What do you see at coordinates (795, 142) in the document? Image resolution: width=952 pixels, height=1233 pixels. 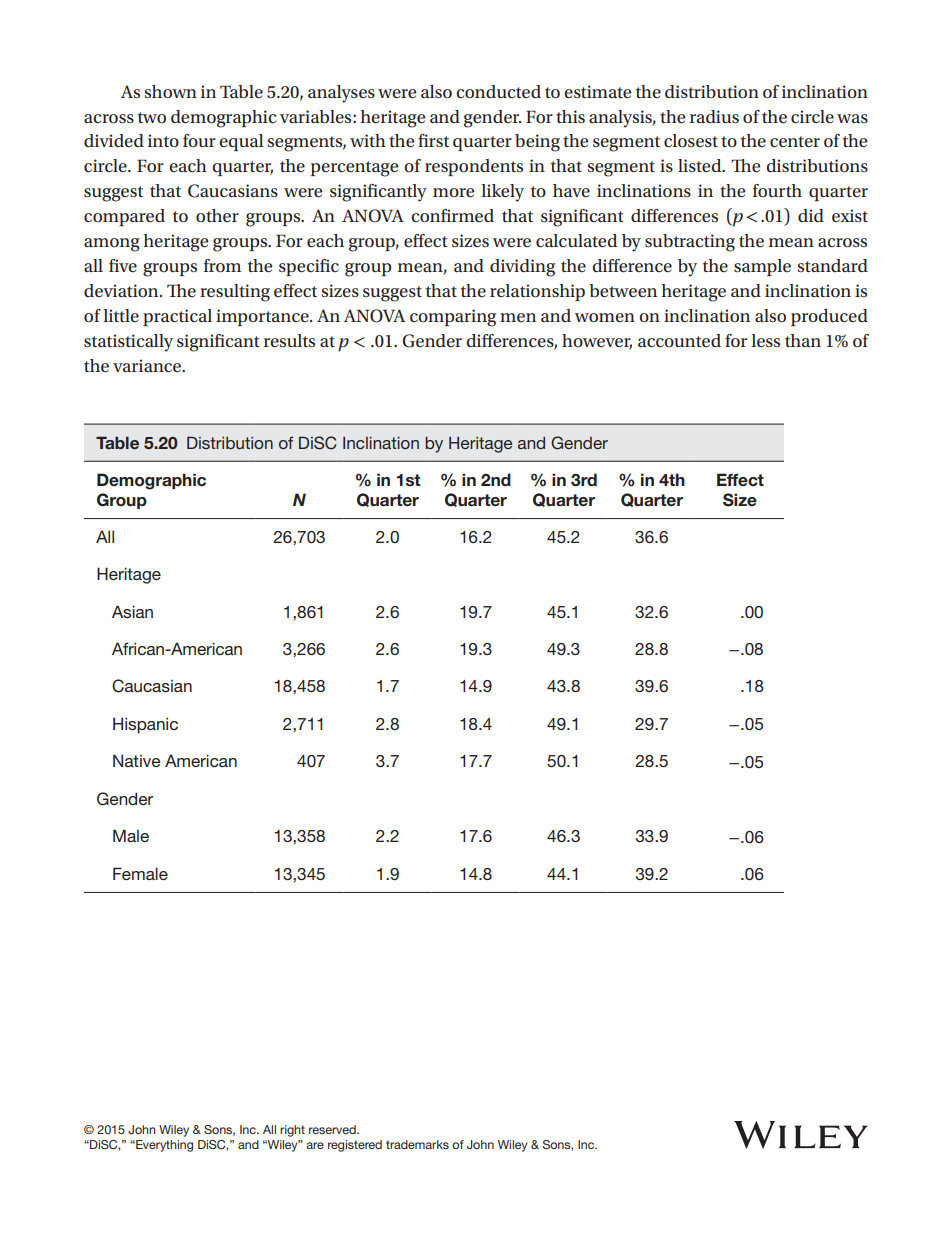 I see `center` at bounding box center [795, 142].
